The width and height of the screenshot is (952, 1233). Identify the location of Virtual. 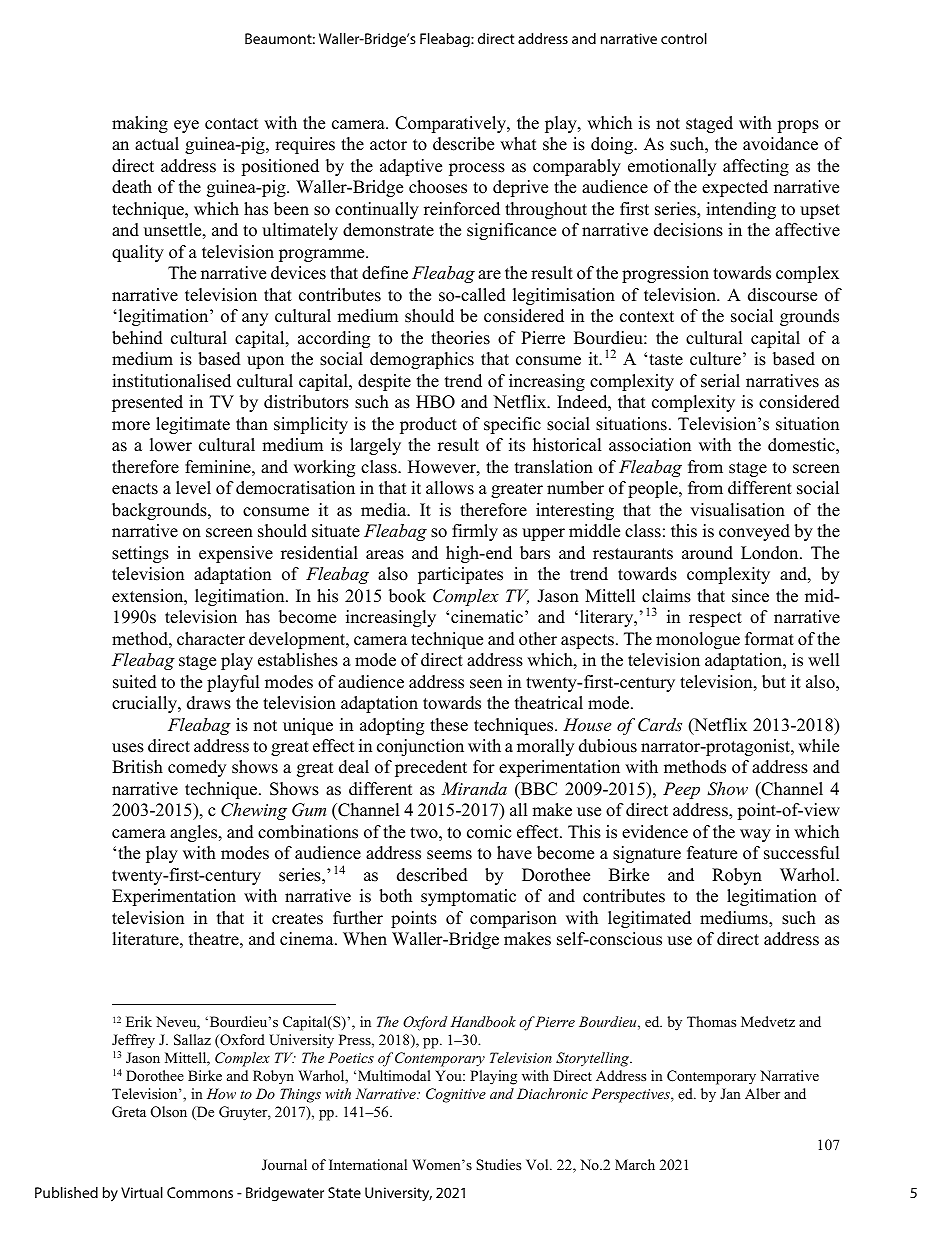
(142, 1192).
